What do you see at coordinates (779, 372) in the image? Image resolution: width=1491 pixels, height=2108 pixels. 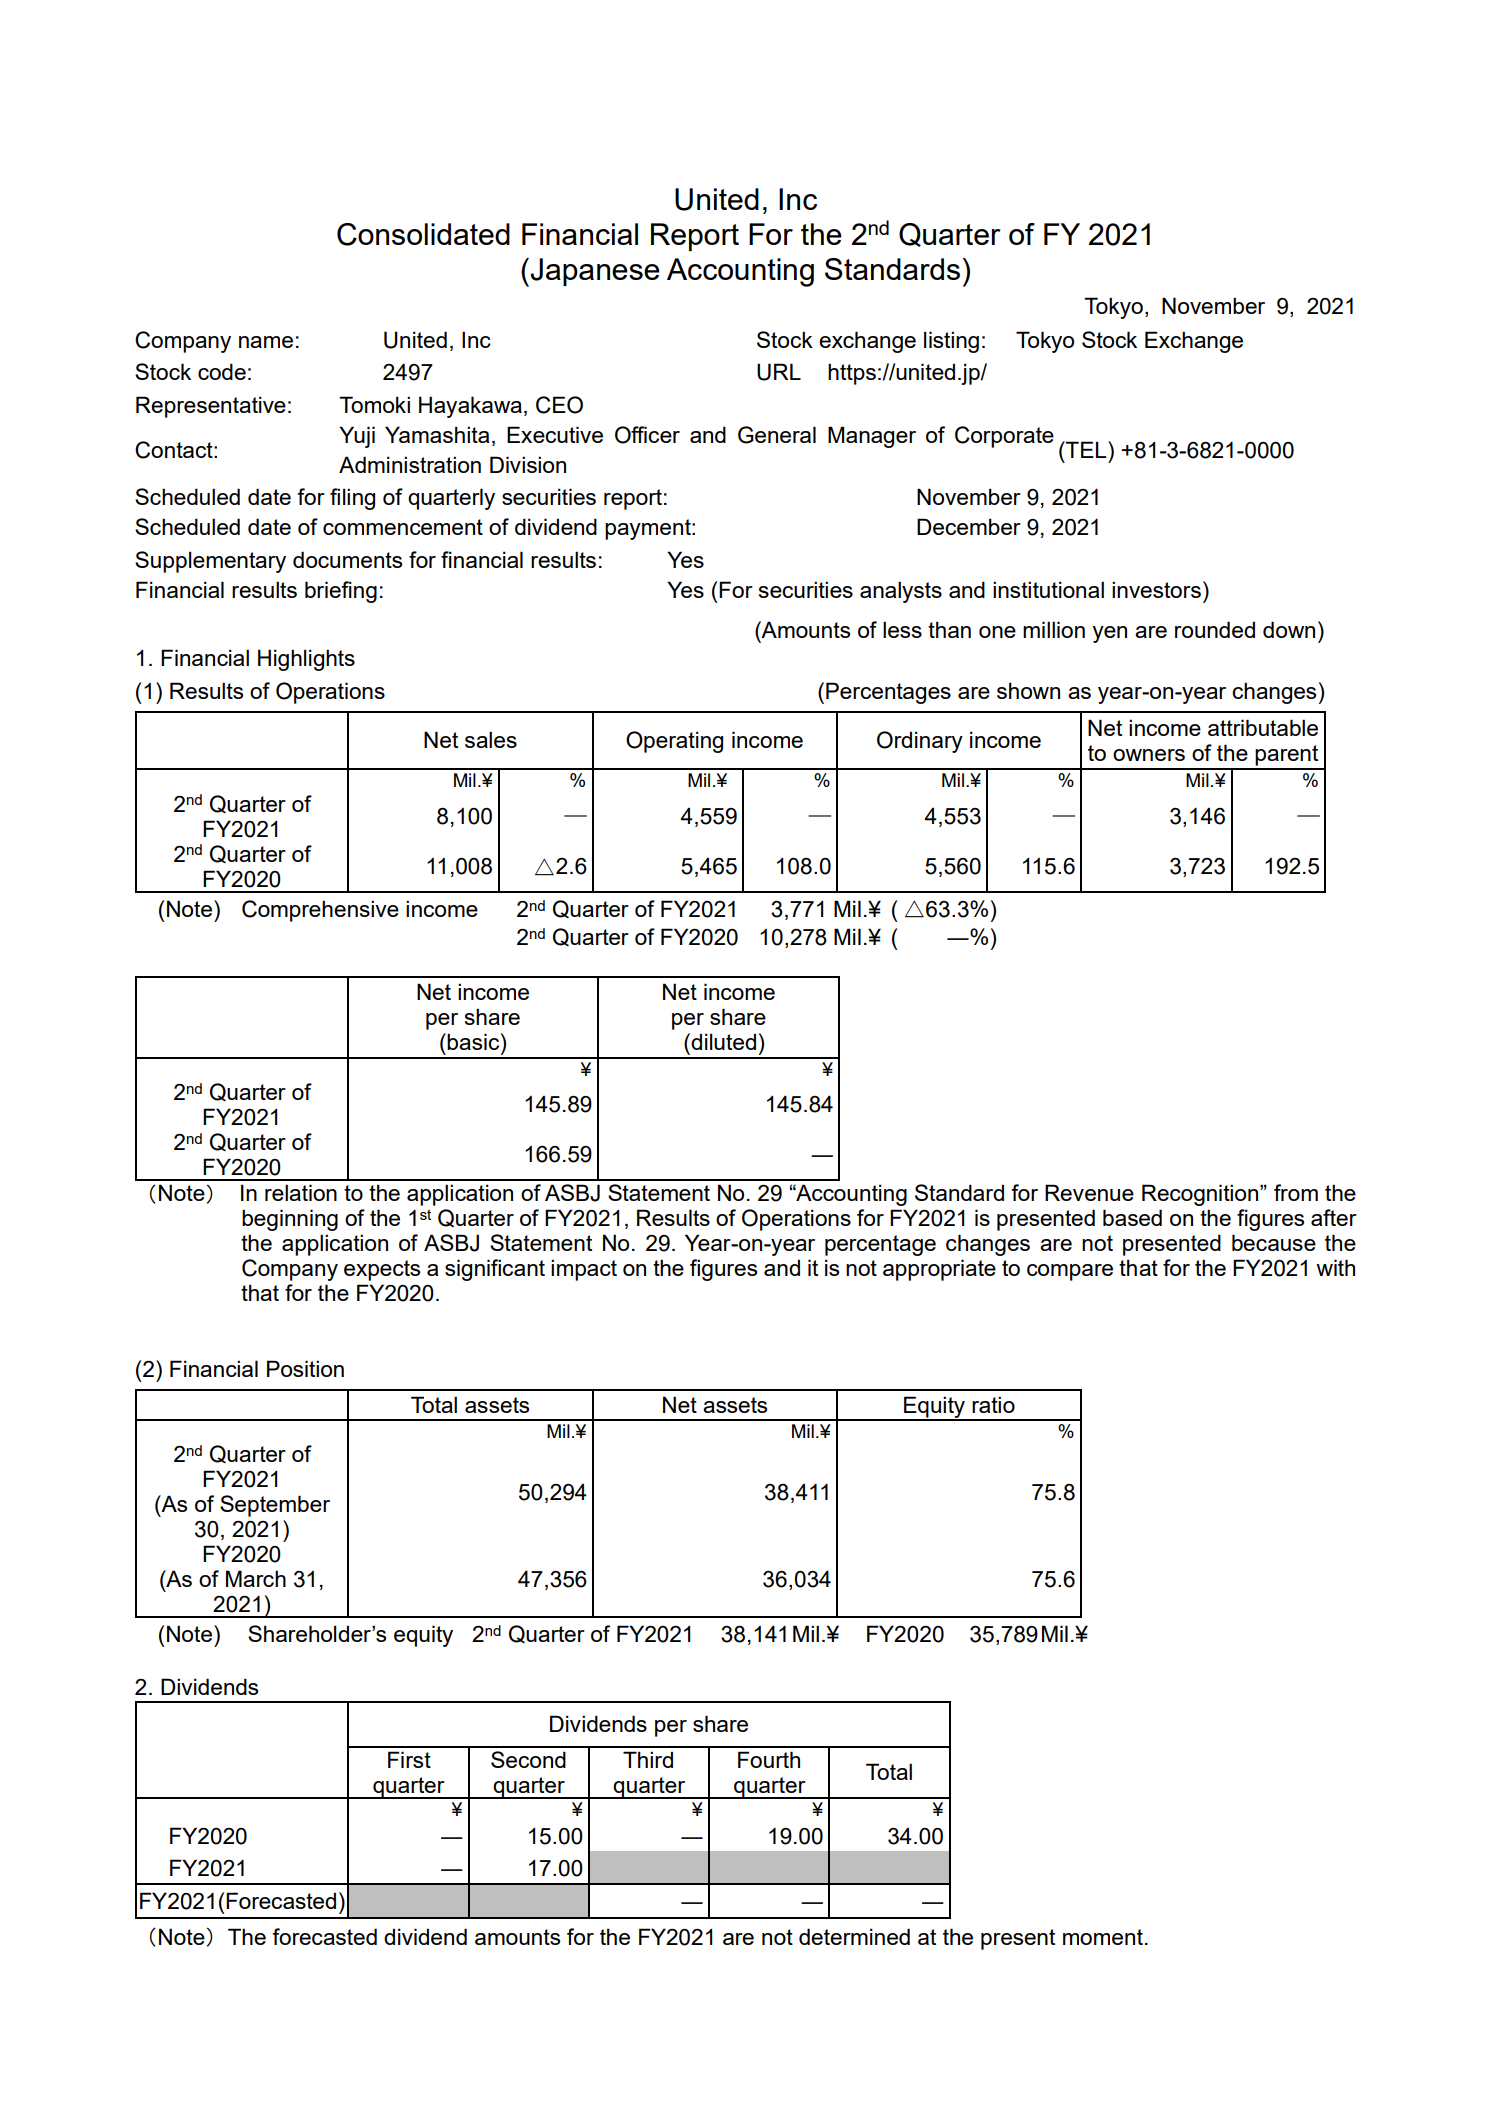 I see `URL` at bounding box center [779, 372].
